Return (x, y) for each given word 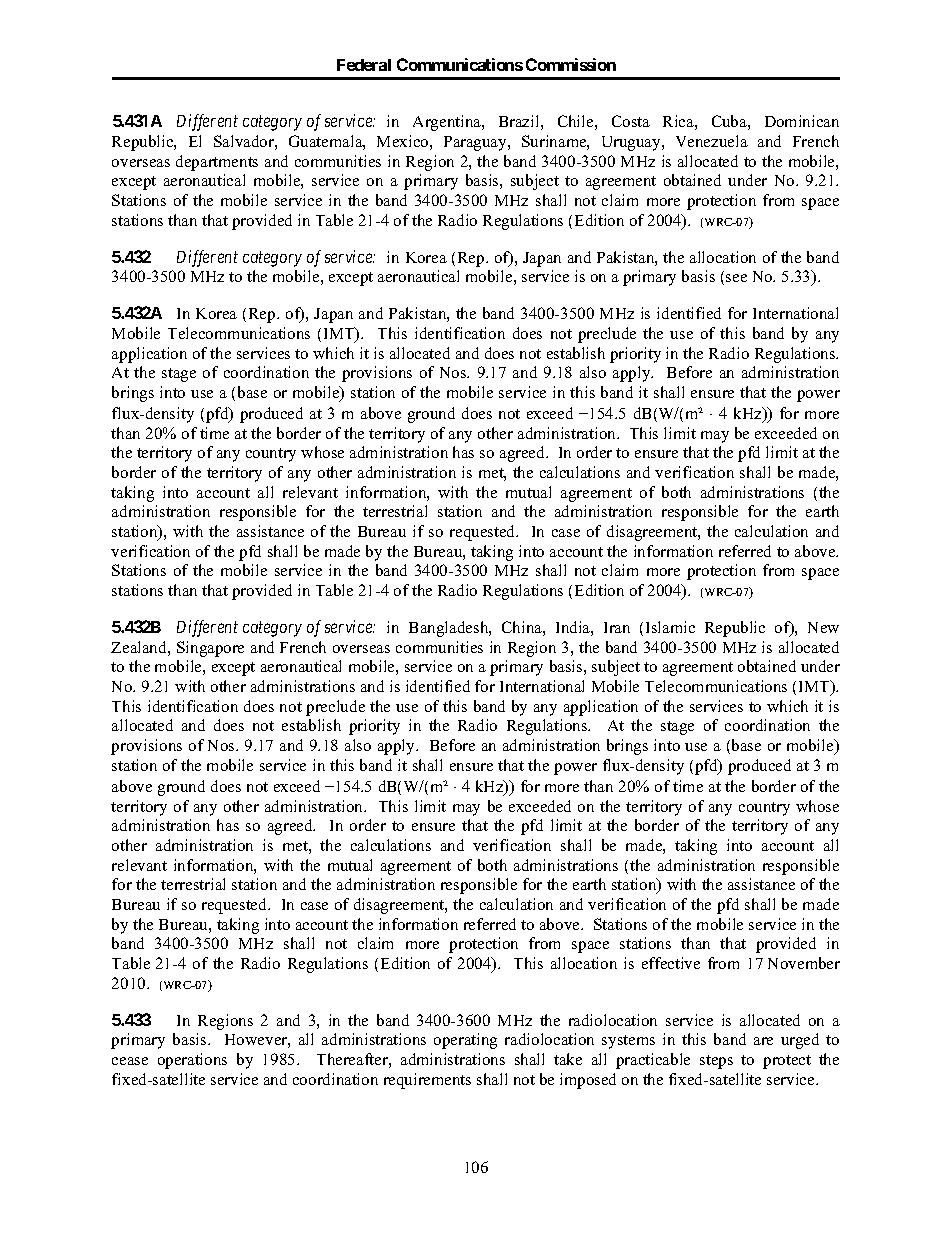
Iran (617, 627)
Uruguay (632, 143)
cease (130, 1061)
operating (465, 1041)
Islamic (670, 627)
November (804, 963)
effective (671, 963)
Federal (364, 65)
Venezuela (712, 141)
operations (192, 1061)
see (736, 278)
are (763, 1041)
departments (217, 163)
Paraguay (476, 143)
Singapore (210, 649)
